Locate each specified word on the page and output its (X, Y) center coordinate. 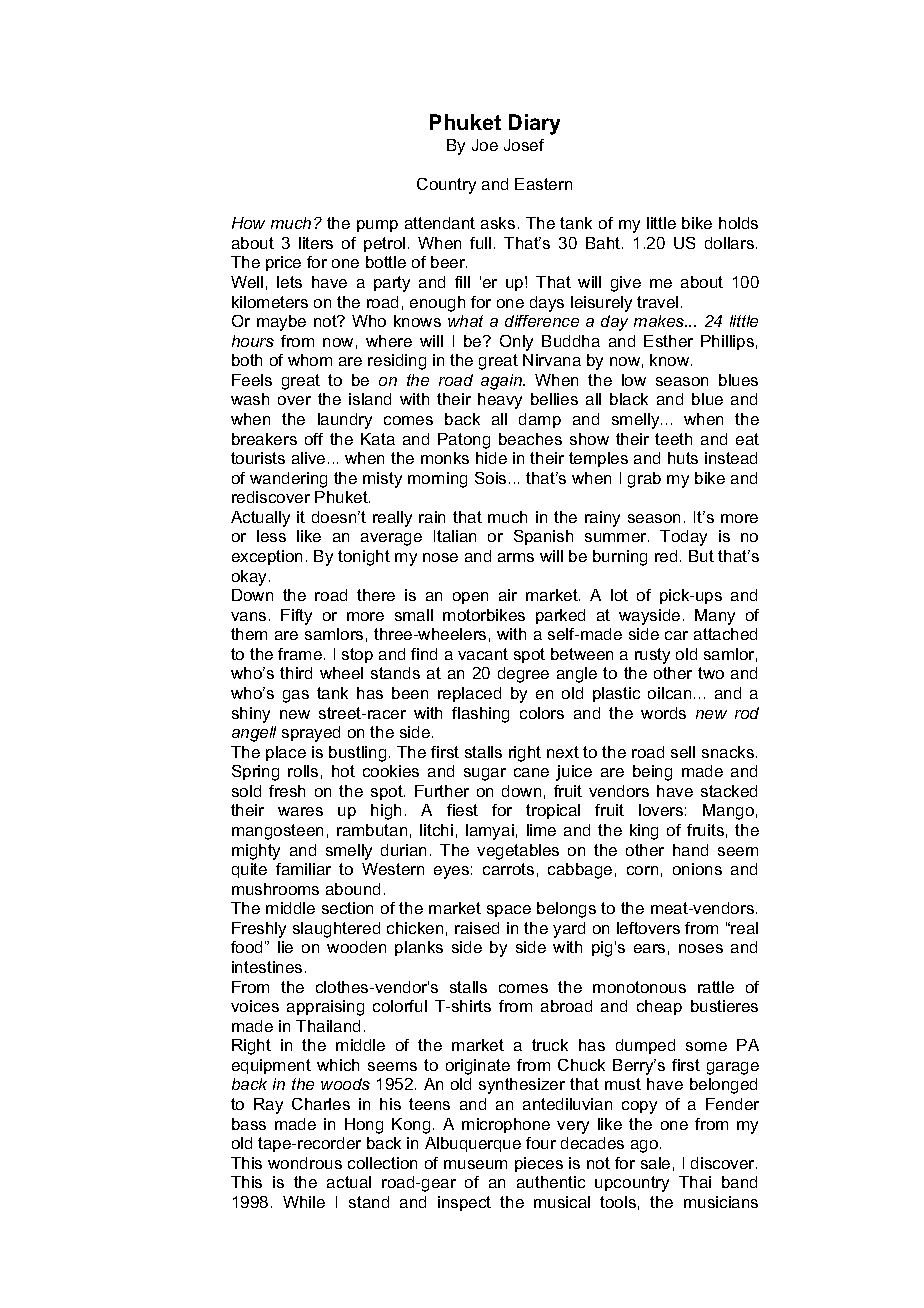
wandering (288, 480)
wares (300, 811)
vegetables (518, 852)
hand (690, 850)
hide (491, 458)
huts (683, 458)
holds (738, 223)
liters (316, 243)
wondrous (305, 1163)
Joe (485, 145)
